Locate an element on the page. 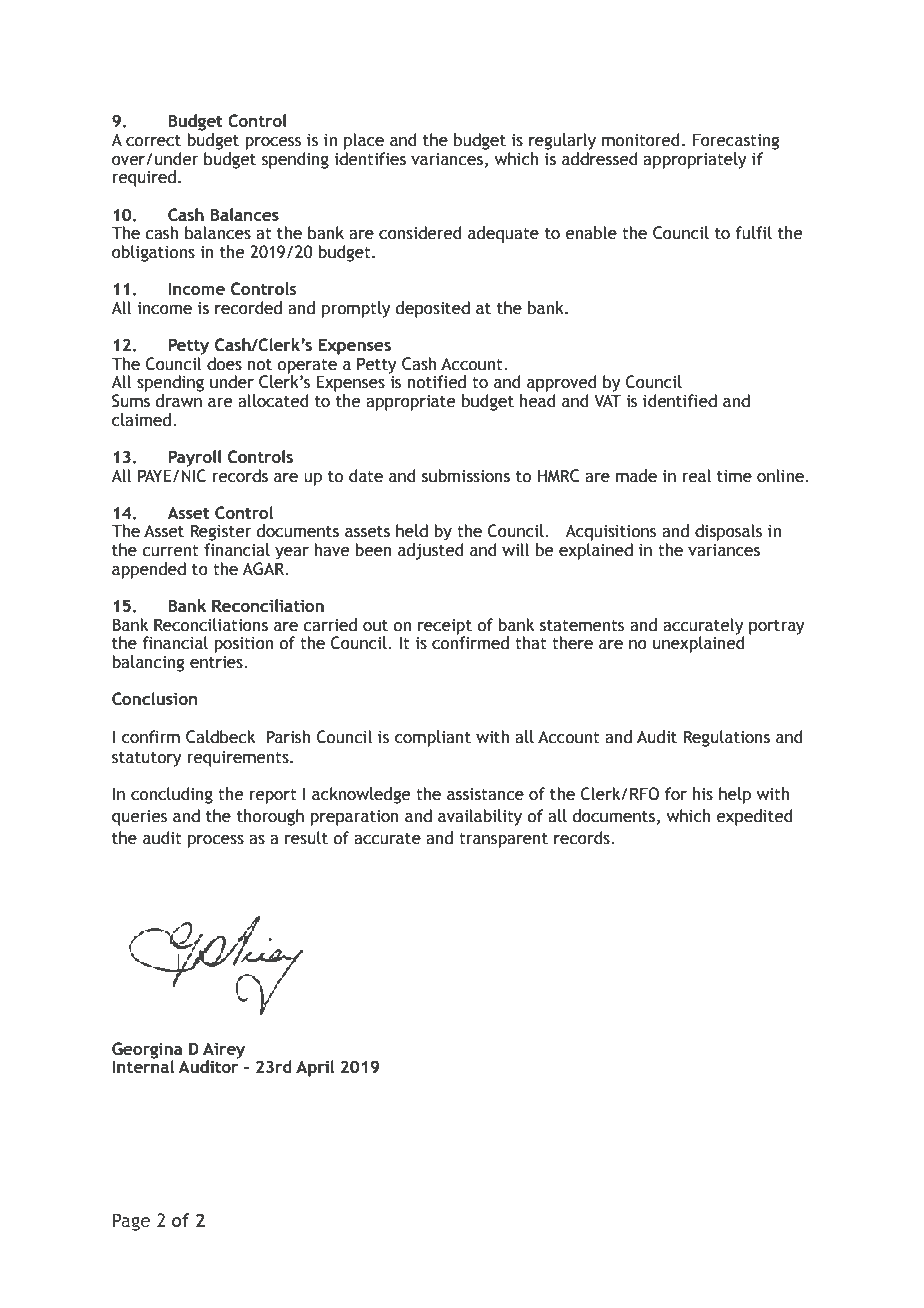 Image resolution: width=924 pixels, height=1308 pixels. considered is located at coordinates (420, 233).
